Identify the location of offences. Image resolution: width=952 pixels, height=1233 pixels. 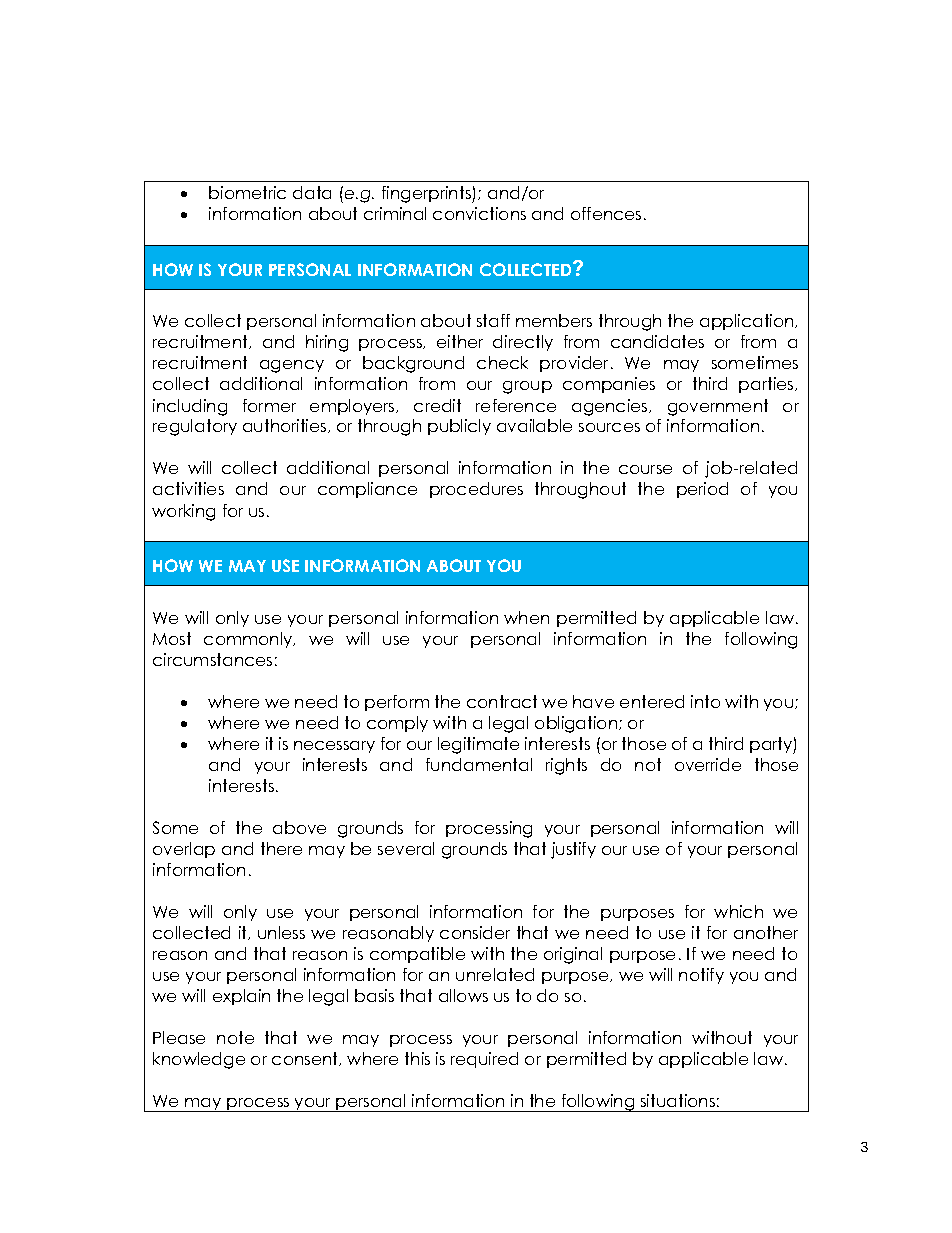
(606, 213).
